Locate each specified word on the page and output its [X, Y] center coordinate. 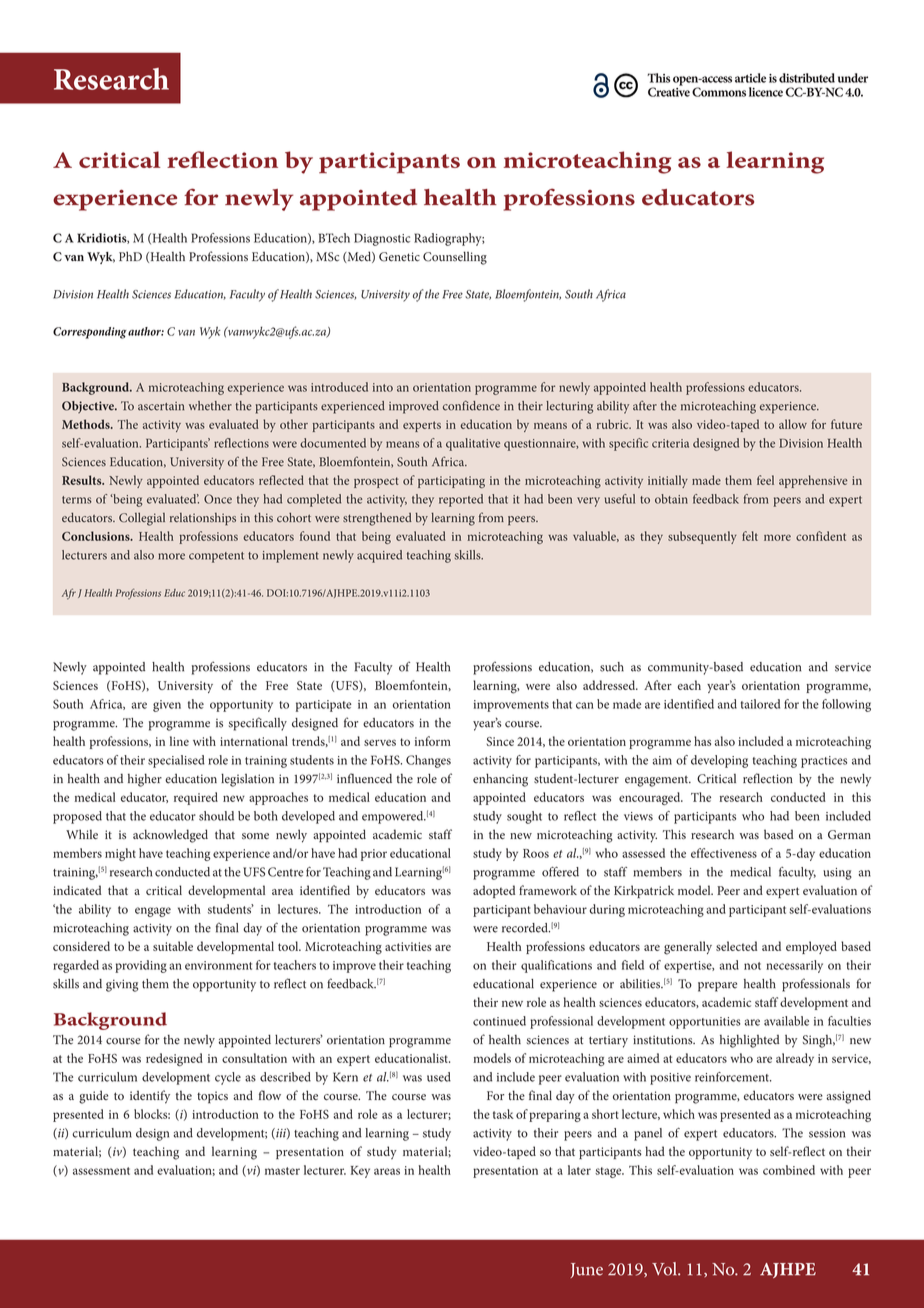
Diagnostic [382, 239]
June [586, 1270]
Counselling [455, 258]
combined [789, 1170]
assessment [101, 1171]
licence [766, 92]
